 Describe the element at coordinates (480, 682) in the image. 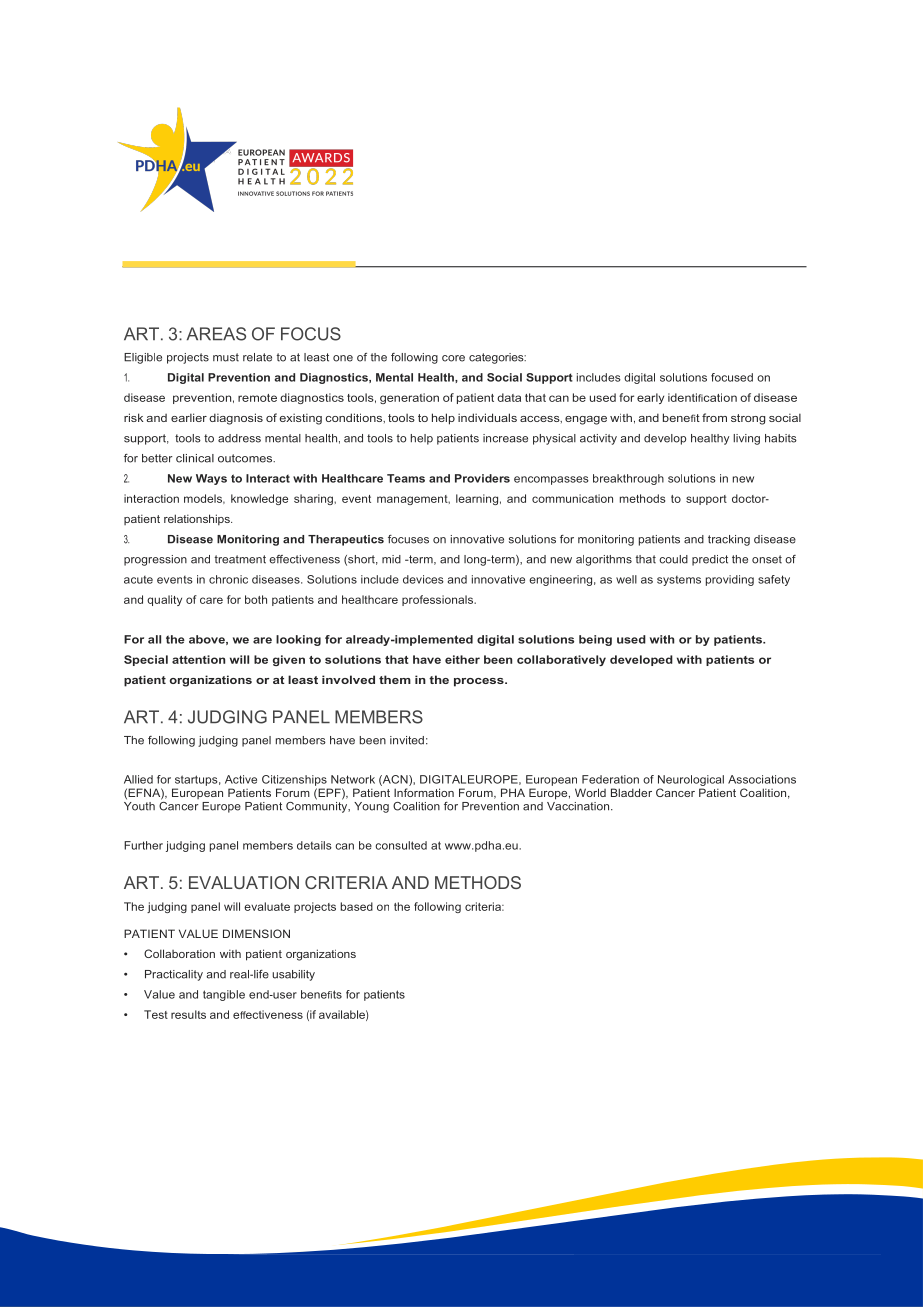

I see `process` at that location.
